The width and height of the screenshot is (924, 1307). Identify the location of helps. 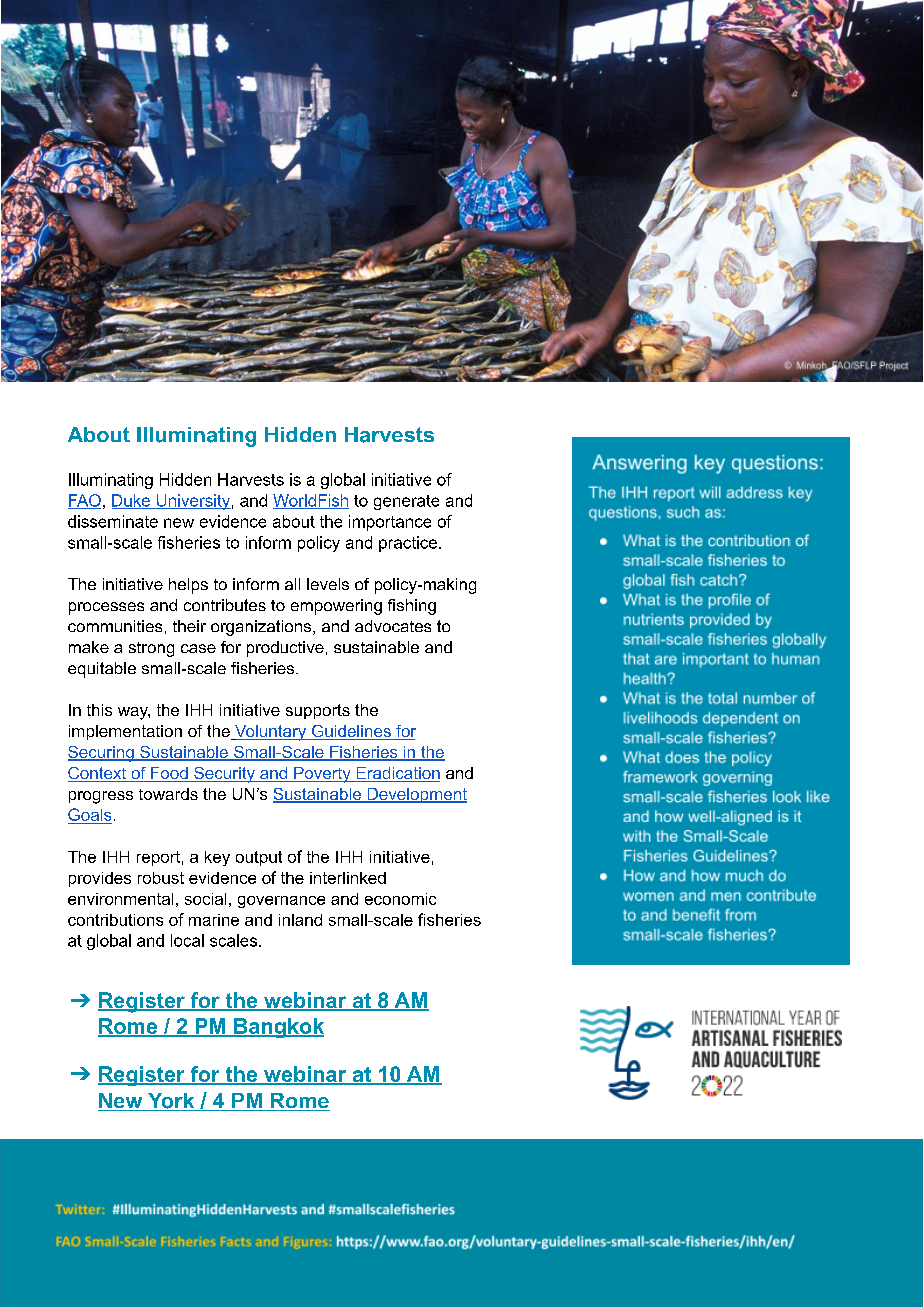
(188, 586).
